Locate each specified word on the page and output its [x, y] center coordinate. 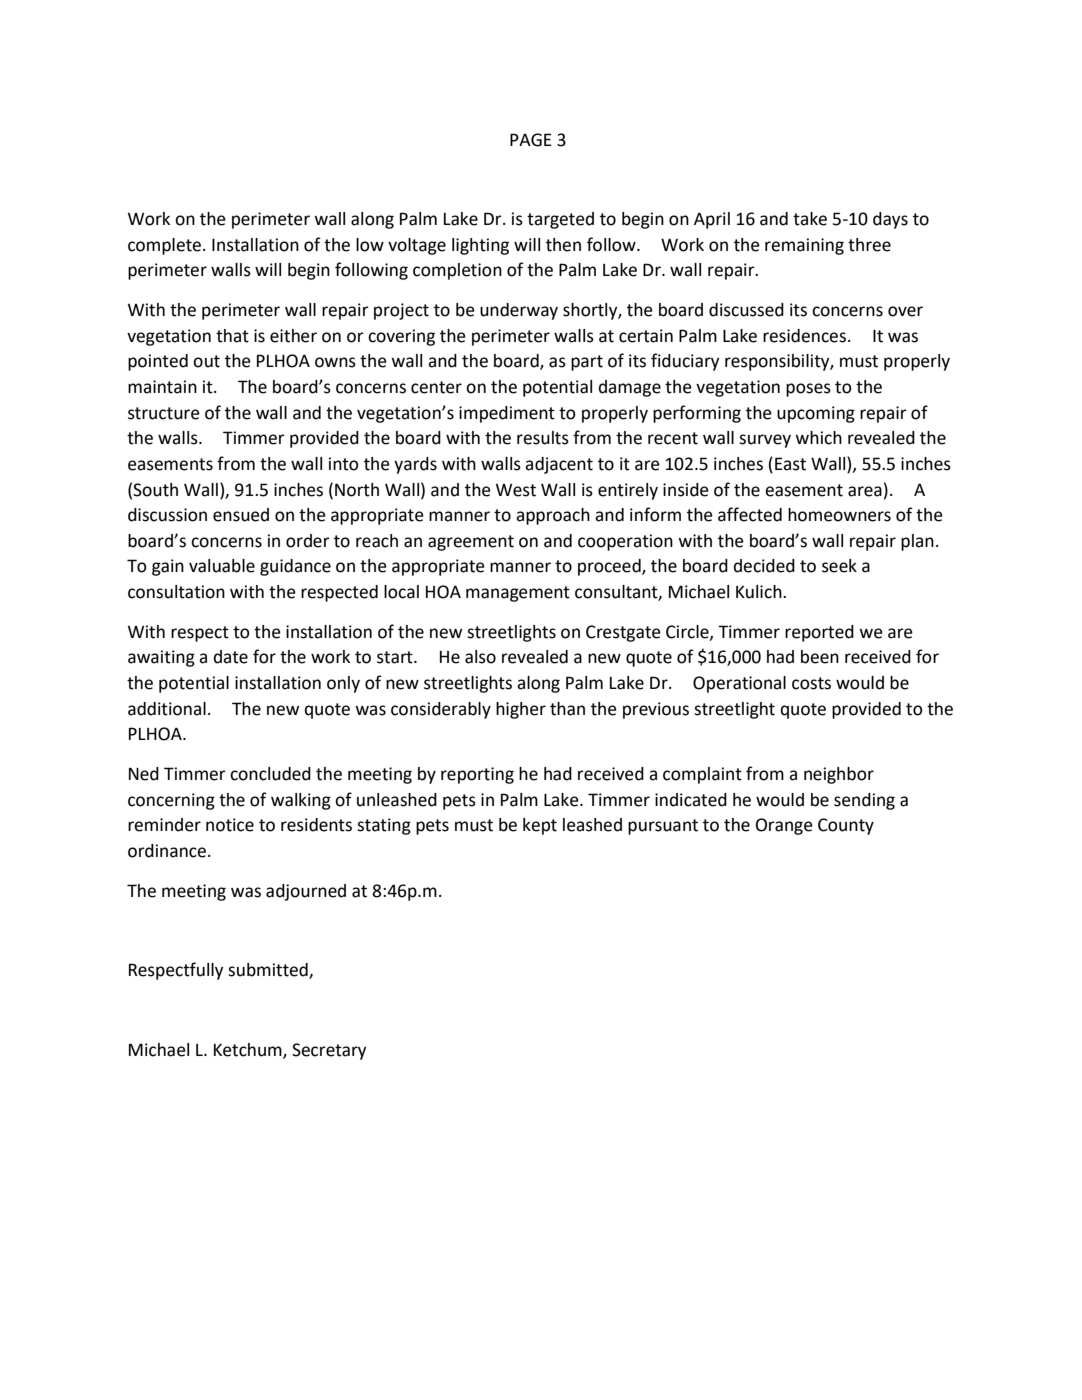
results [543, 438]
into [344, 464]
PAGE [531, 140]
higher [521, 710]
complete [164, 246]
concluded [270, 774]
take [810, 219]
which [818, 438]
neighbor [839, 775]
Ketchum [249, 1050]
